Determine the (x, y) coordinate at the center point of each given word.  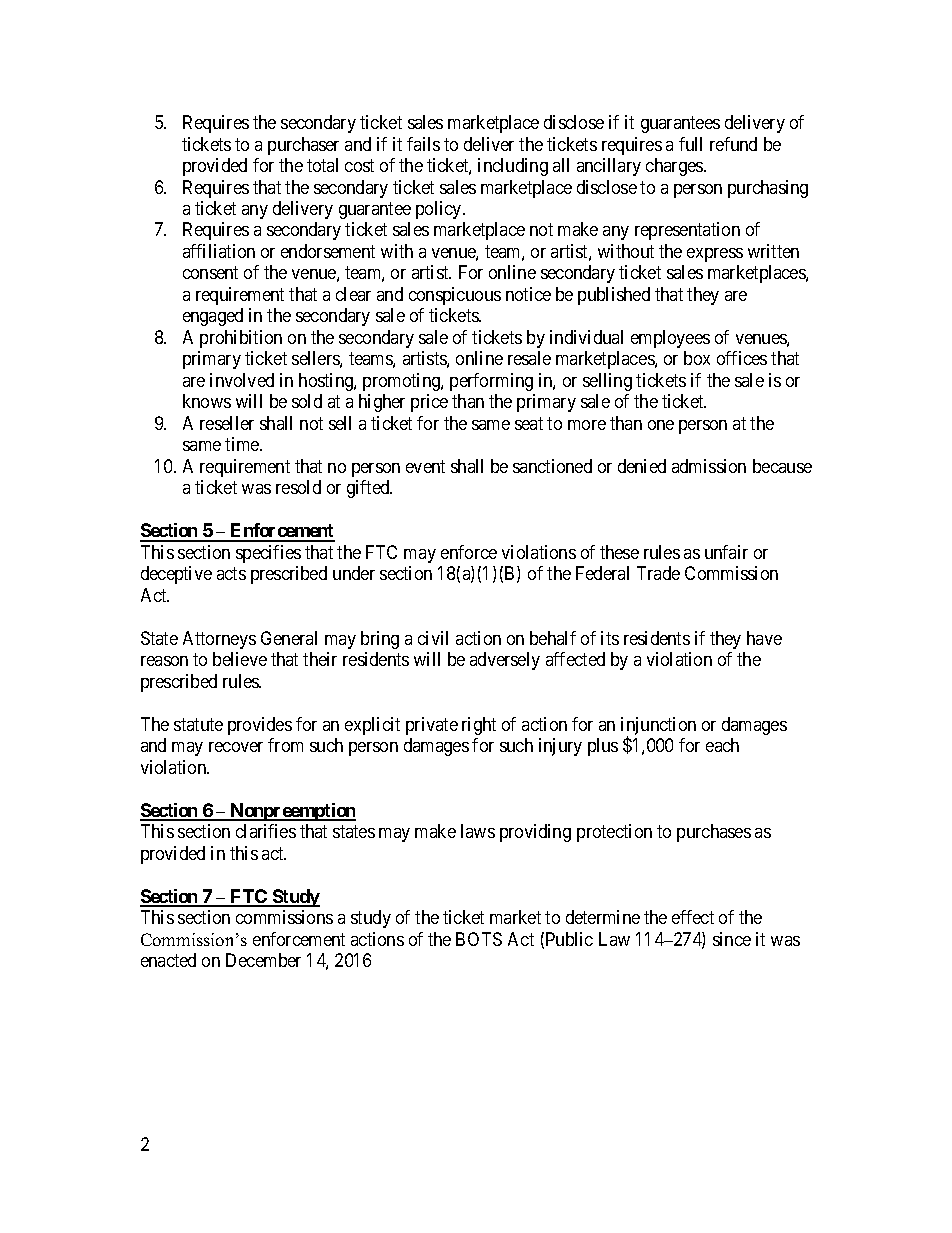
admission (709, 466)
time (243, 444)
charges (674, 167)
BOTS (479, 939)
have (764, 638)
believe (240, 659)
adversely (505, 661)
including (513, 167)
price (429, 403)
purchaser (303, 146)
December (263, 960)
